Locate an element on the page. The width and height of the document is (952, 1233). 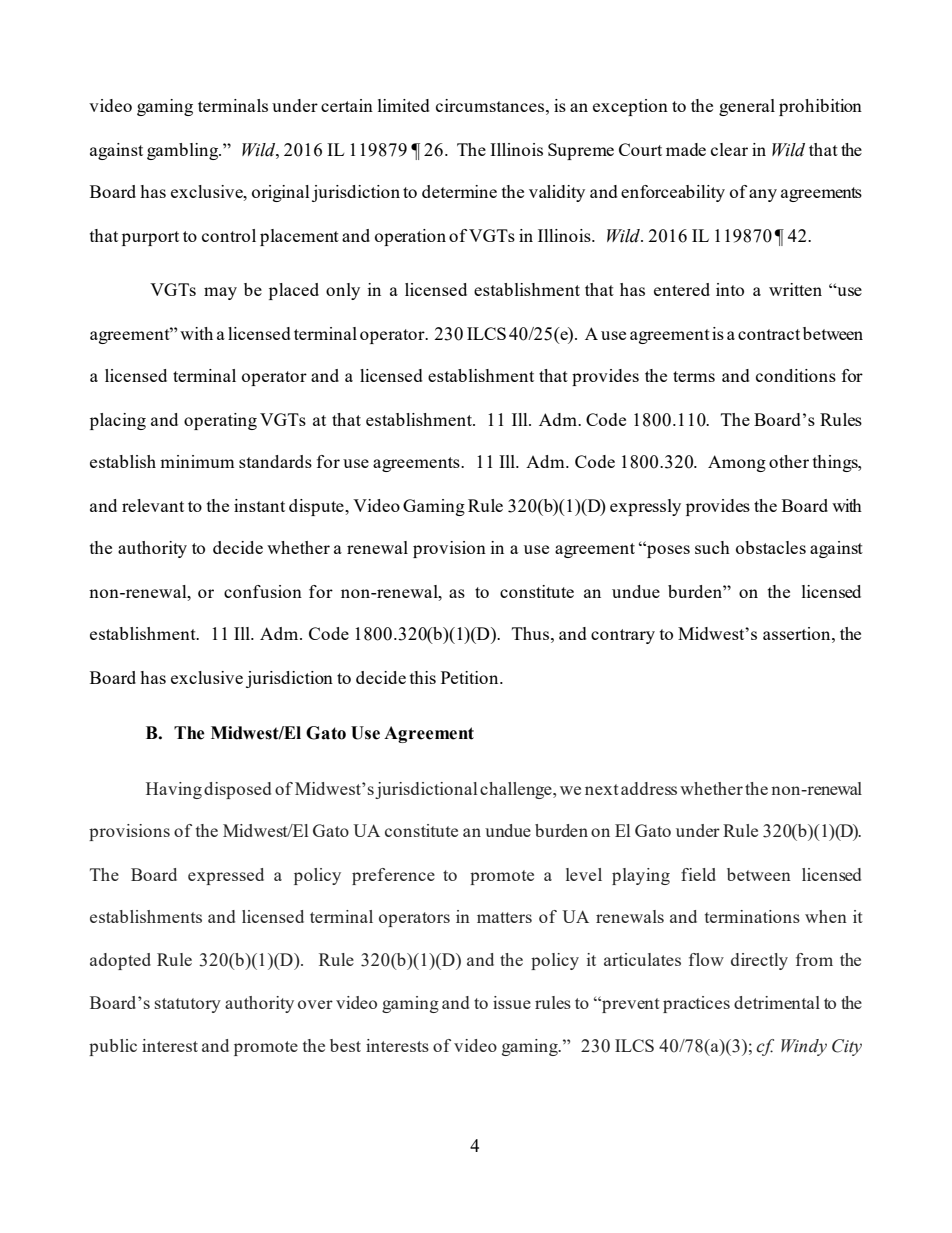
statutory is located at coordinates (188, 1005).
